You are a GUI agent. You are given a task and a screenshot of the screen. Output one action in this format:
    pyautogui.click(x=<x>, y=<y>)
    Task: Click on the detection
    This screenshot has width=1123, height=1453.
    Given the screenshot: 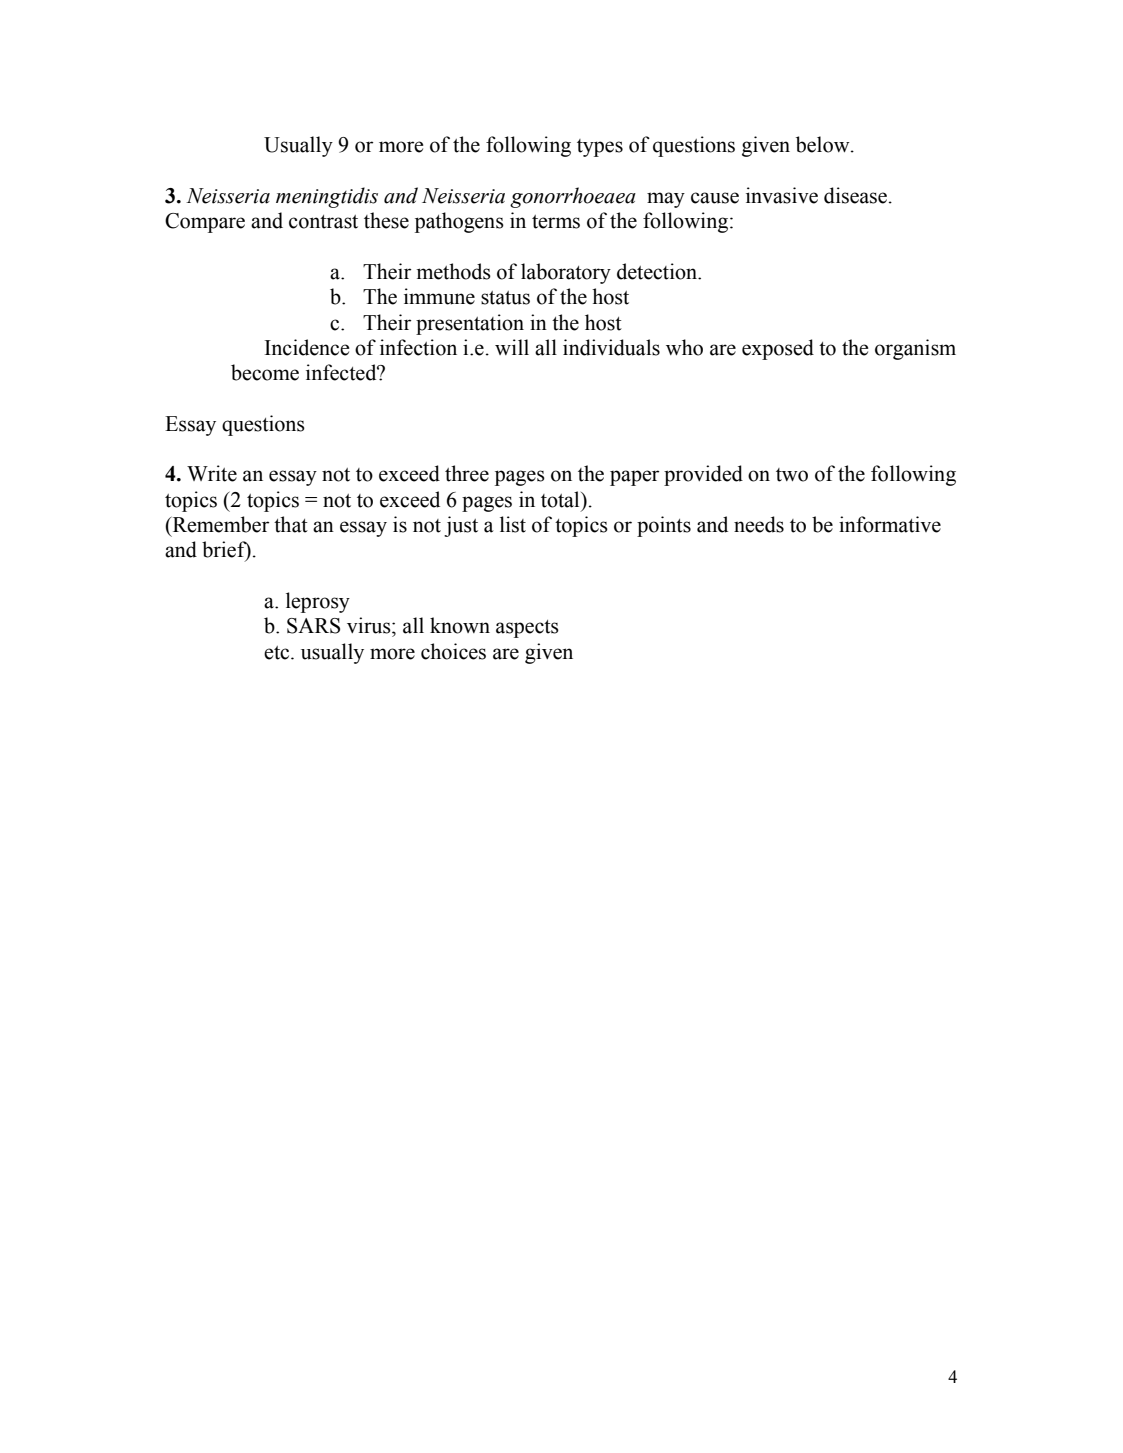 What is the action you would take?
    pyautogui.click(x=658, y=271)
